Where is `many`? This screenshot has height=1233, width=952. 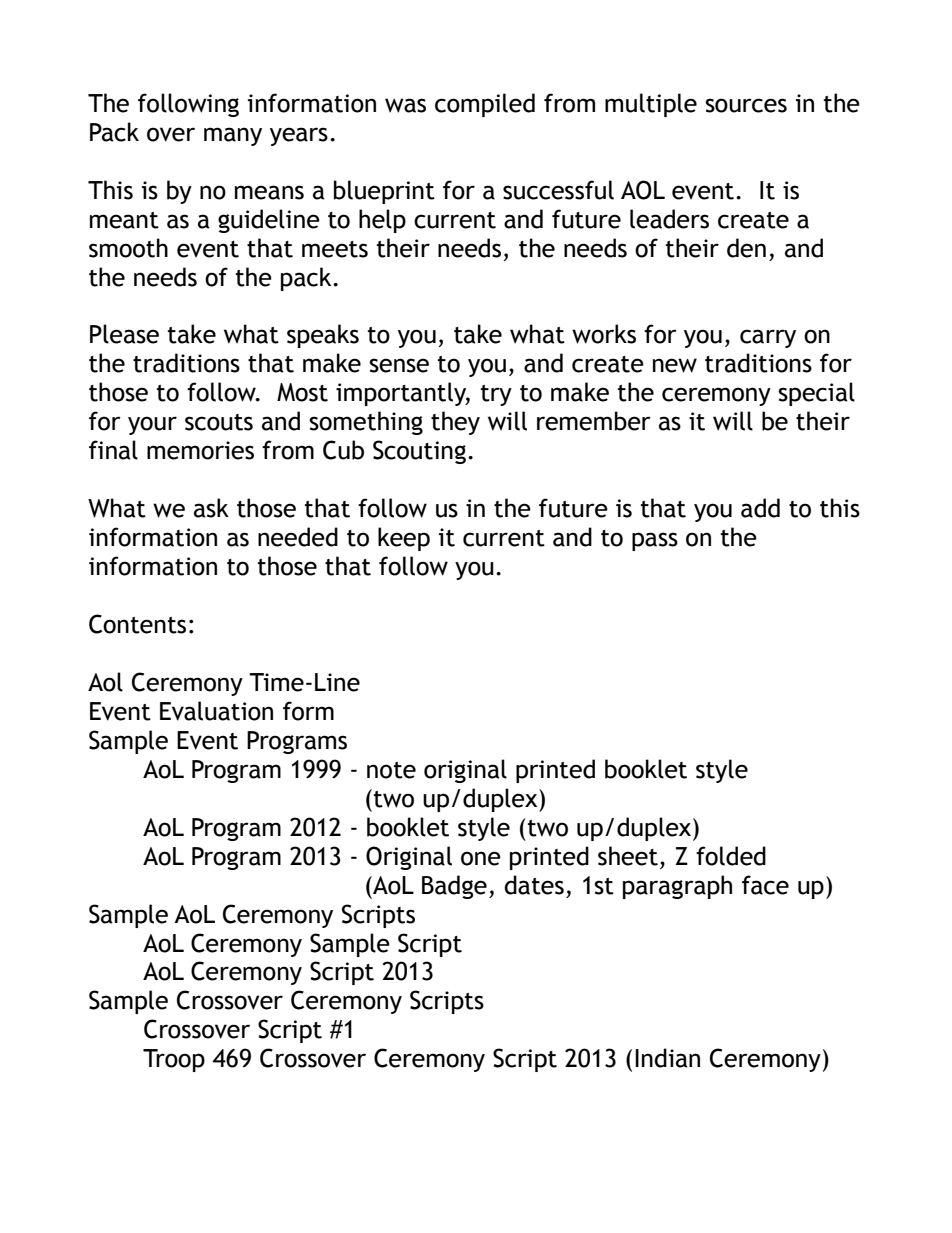
many is located at coordinates (233, 136).
